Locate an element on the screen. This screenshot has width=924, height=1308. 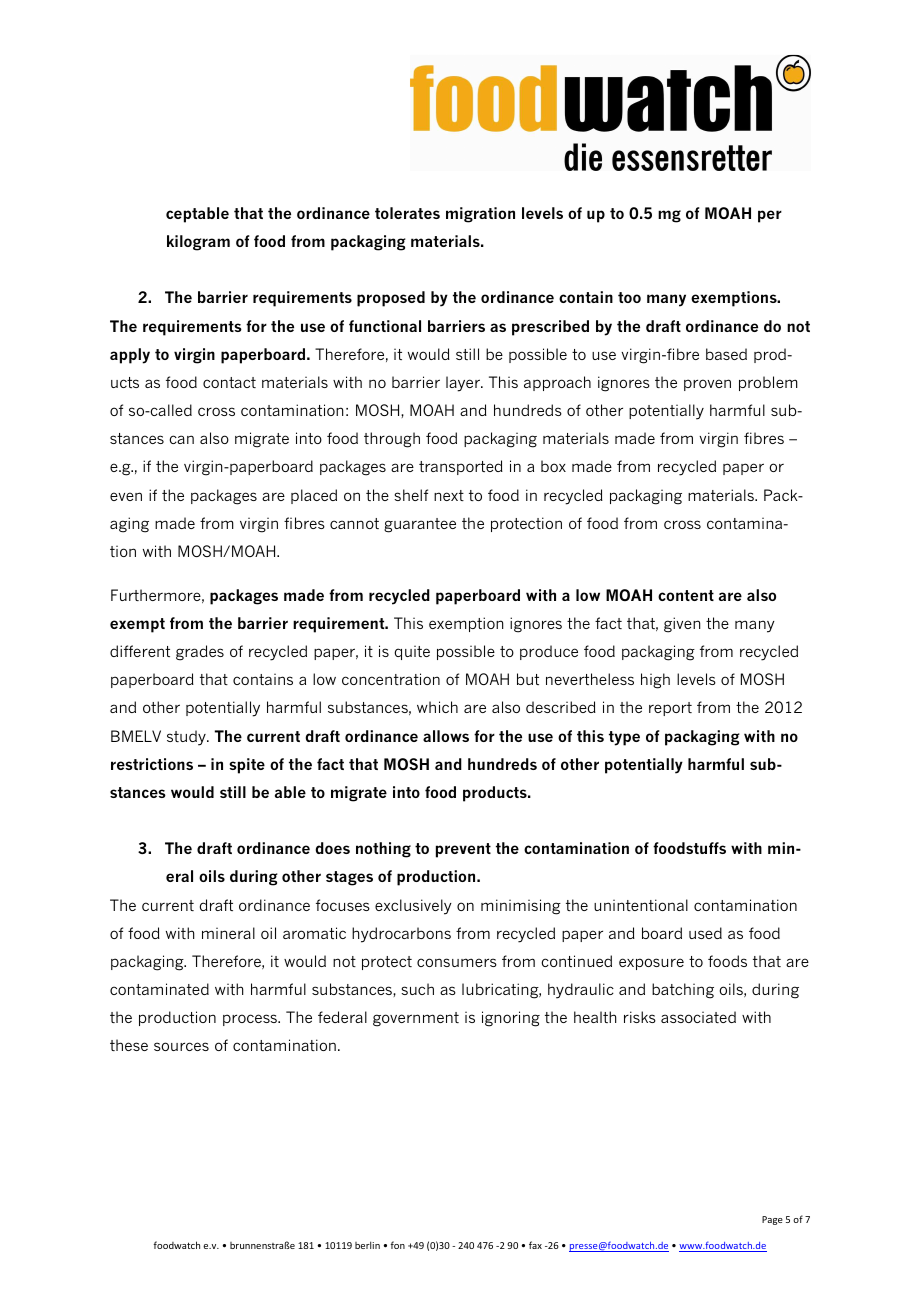
kilogram is located at coordinates (198, 243).
